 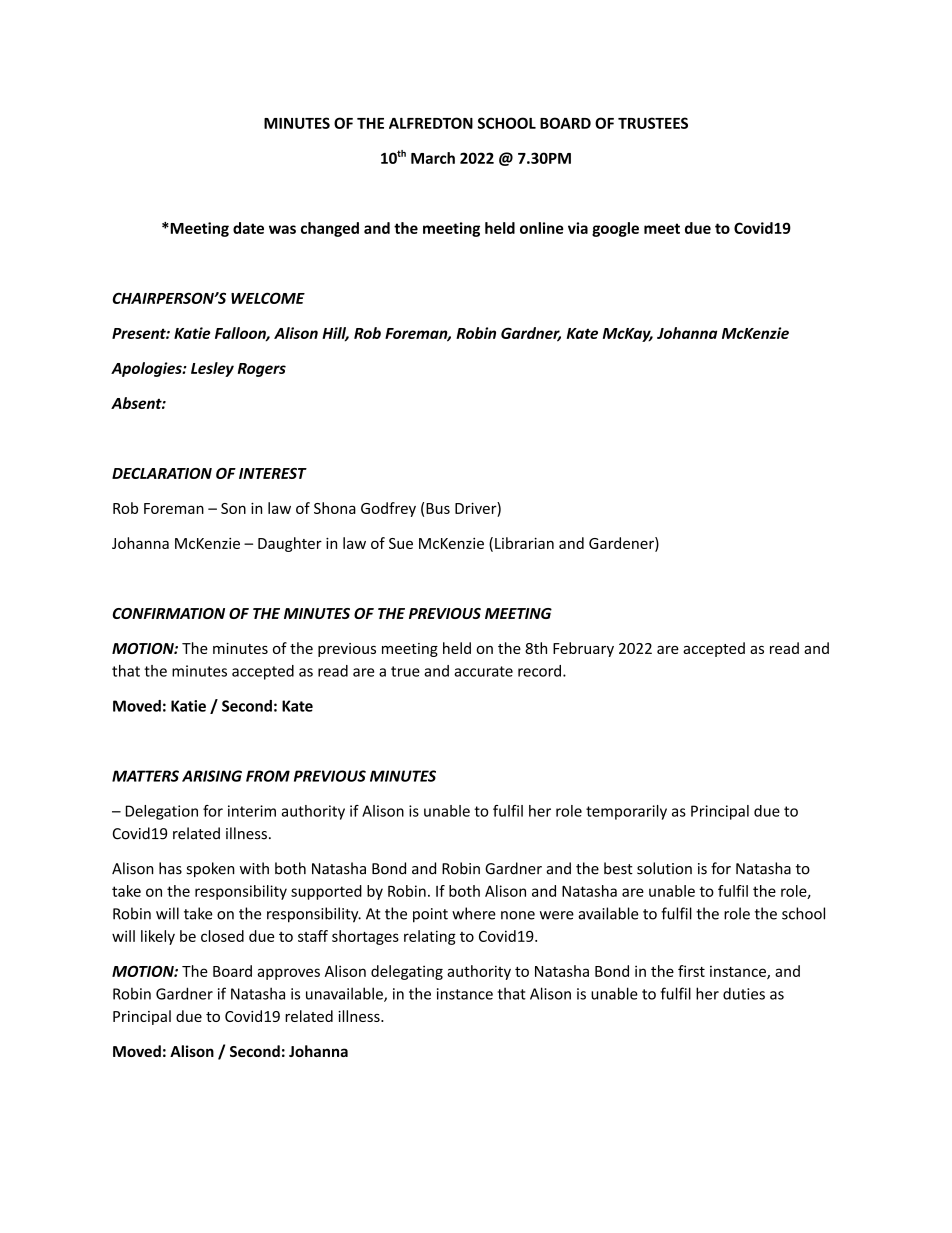 What do you see at coordinates (212, 369) in the page?
I see `Lesley` at bounding box center [212, 369].
